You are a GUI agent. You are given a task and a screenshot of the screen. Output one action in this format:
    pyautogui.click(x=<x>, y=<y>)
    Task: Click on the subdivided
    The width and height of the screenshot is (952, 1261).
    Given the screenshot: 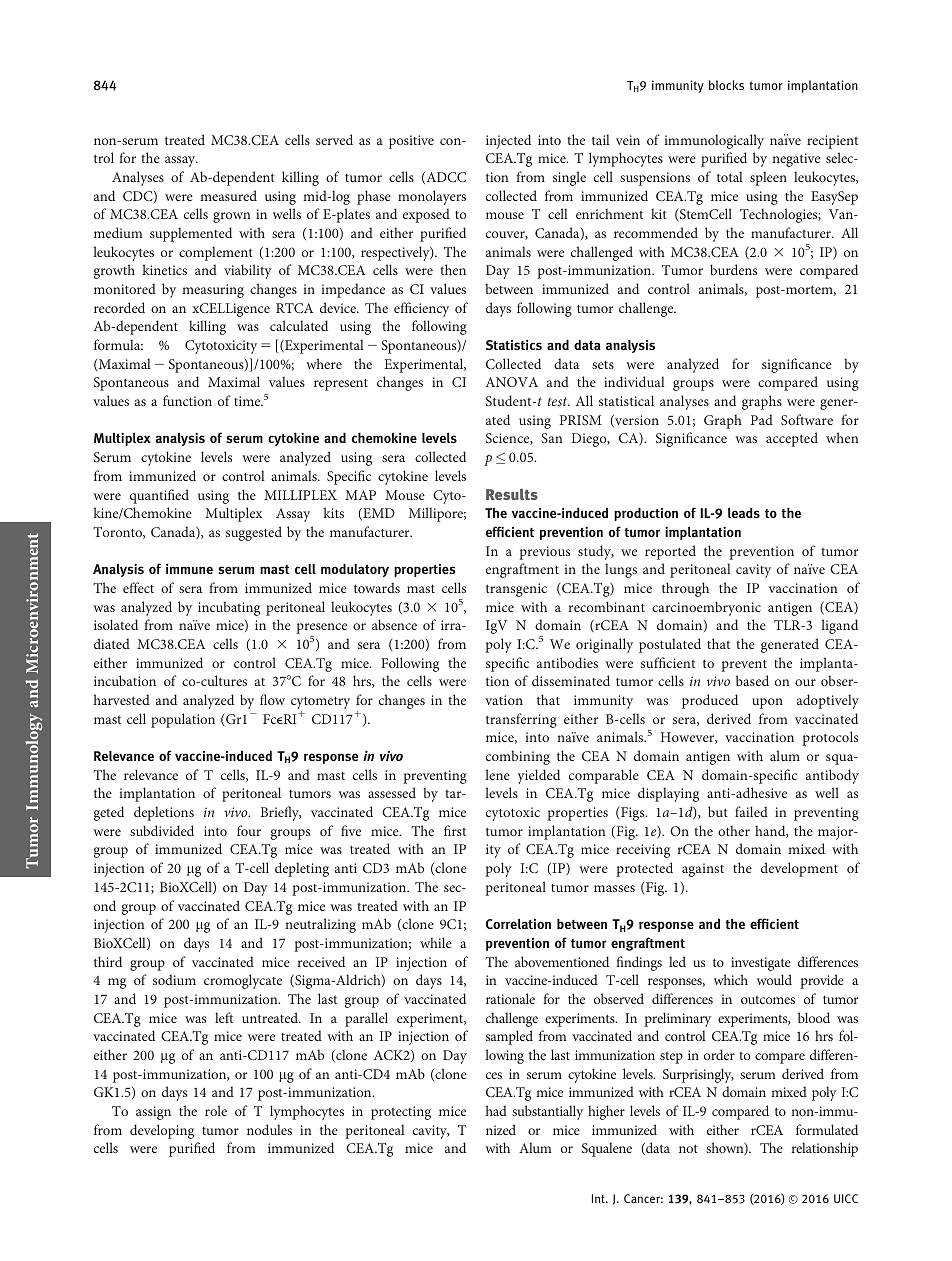 What is the action you would take?
    pyautogui.click(x=162, y=830)
